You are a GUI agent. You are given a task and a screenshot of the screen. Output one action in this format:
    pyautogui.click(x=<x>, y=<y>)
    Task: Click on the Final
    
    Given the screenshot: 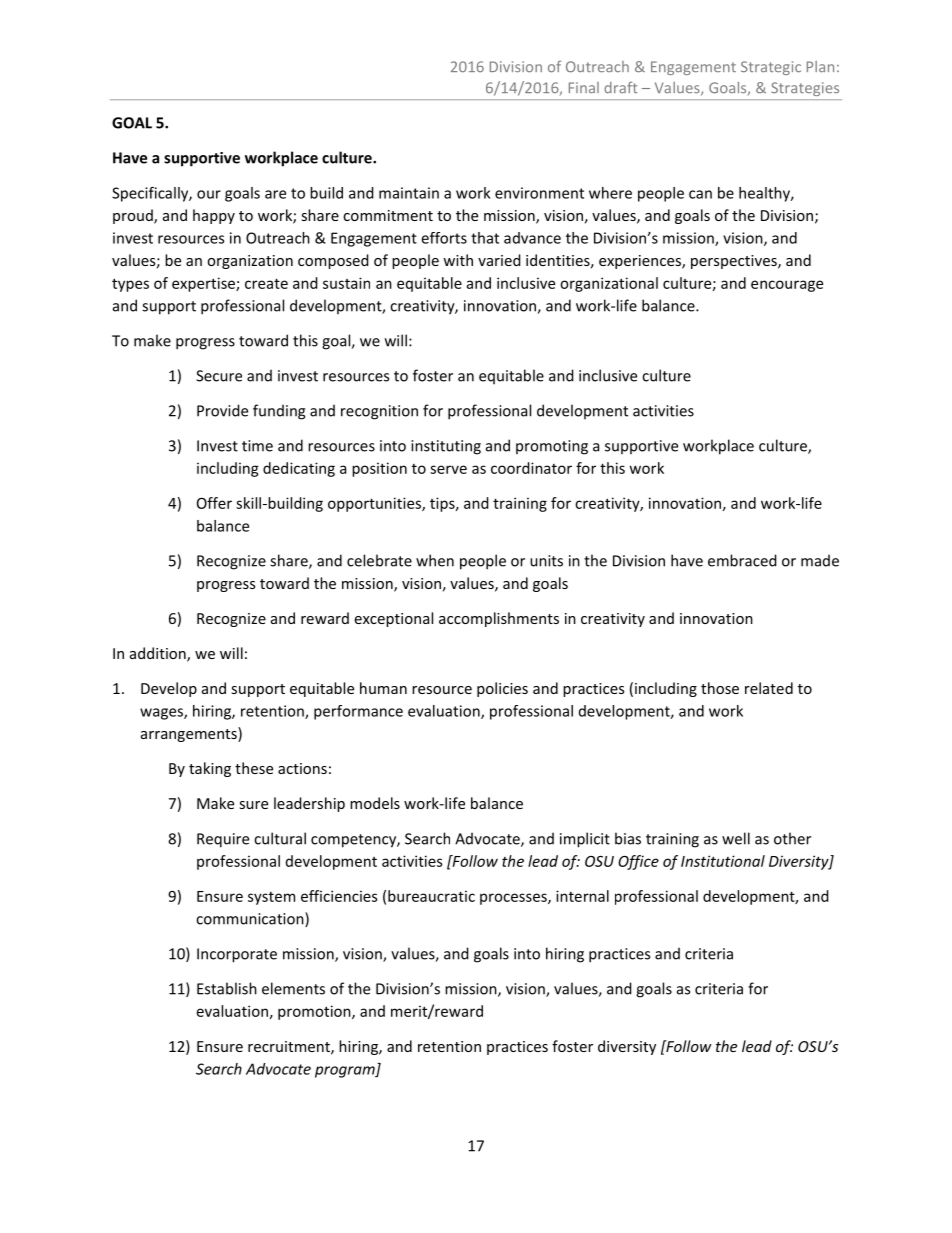 What is the action you would take?
    pyautogui.click(x=584, y=87)
